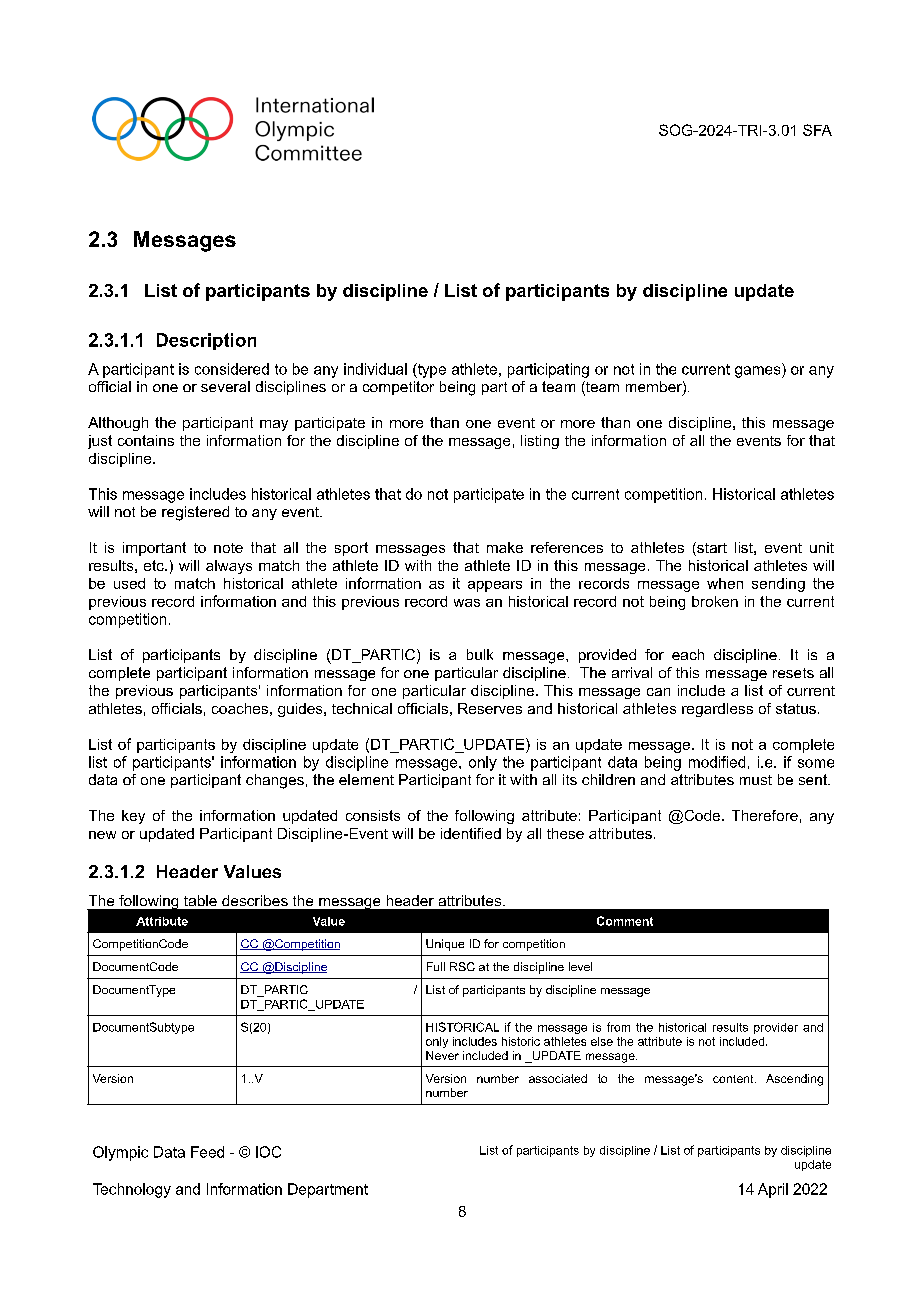 The width and height of the screenshot is (924, 1308). I want to click on bulk, so click(480, 654).
